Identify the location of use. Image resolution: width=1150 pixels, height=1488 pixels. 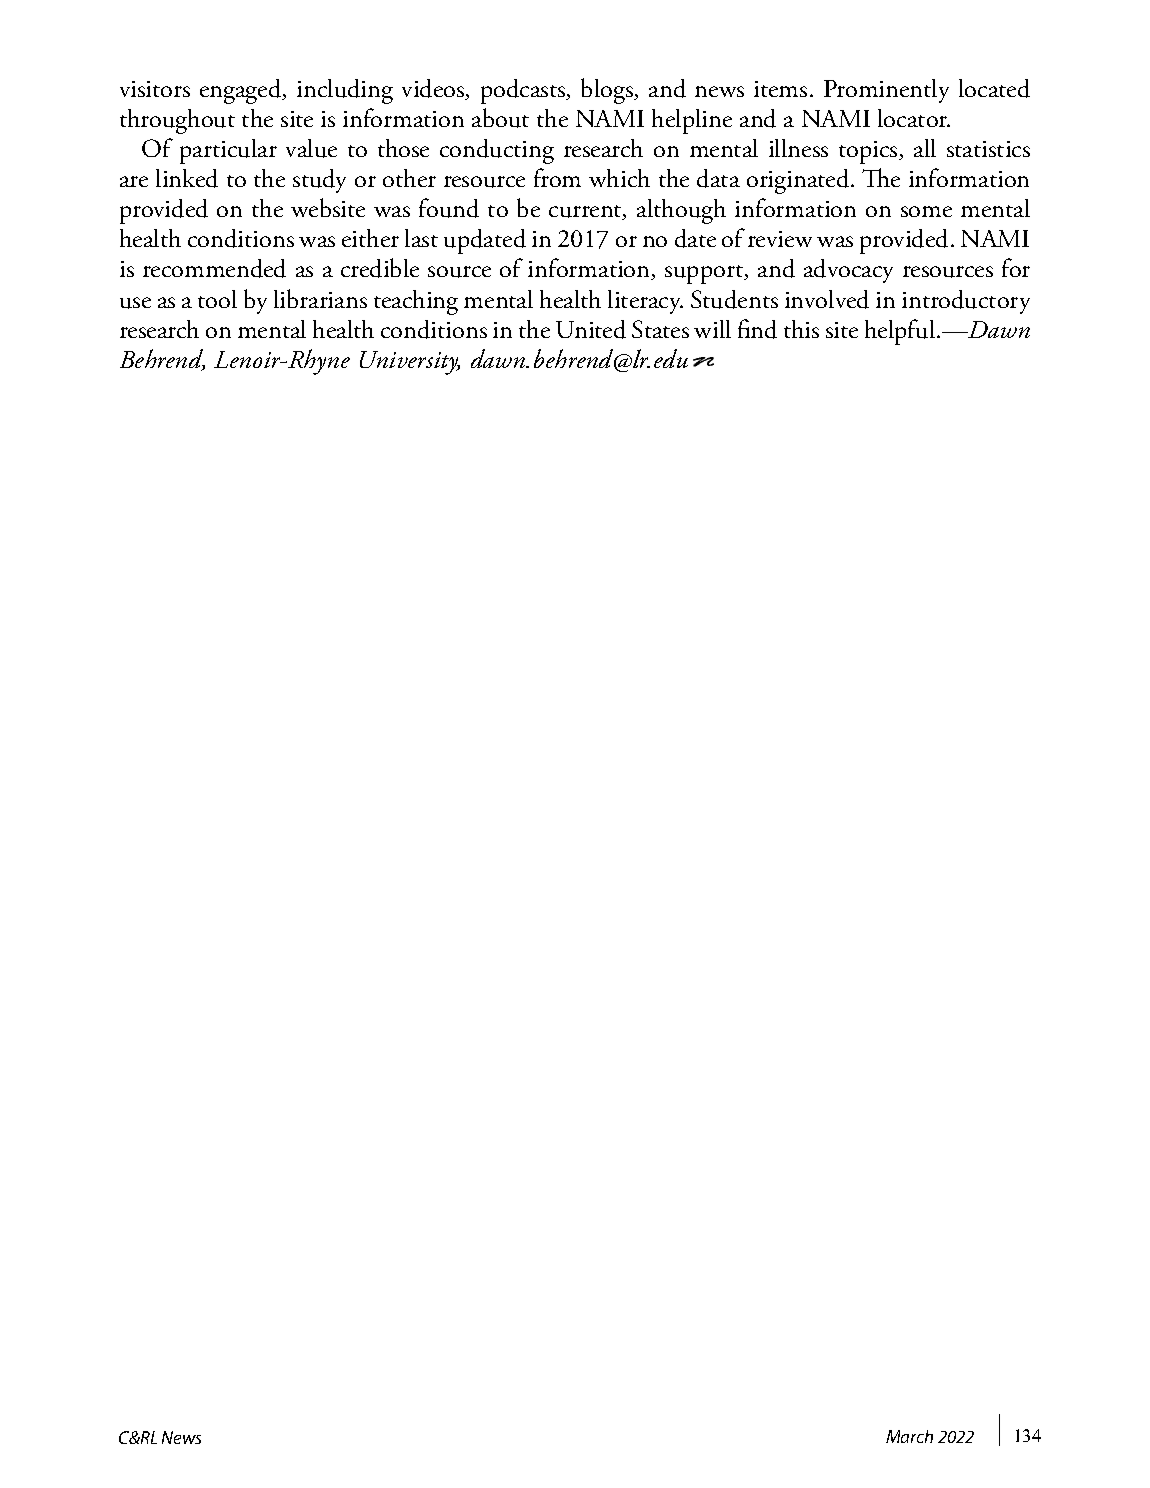
(135, 303).
